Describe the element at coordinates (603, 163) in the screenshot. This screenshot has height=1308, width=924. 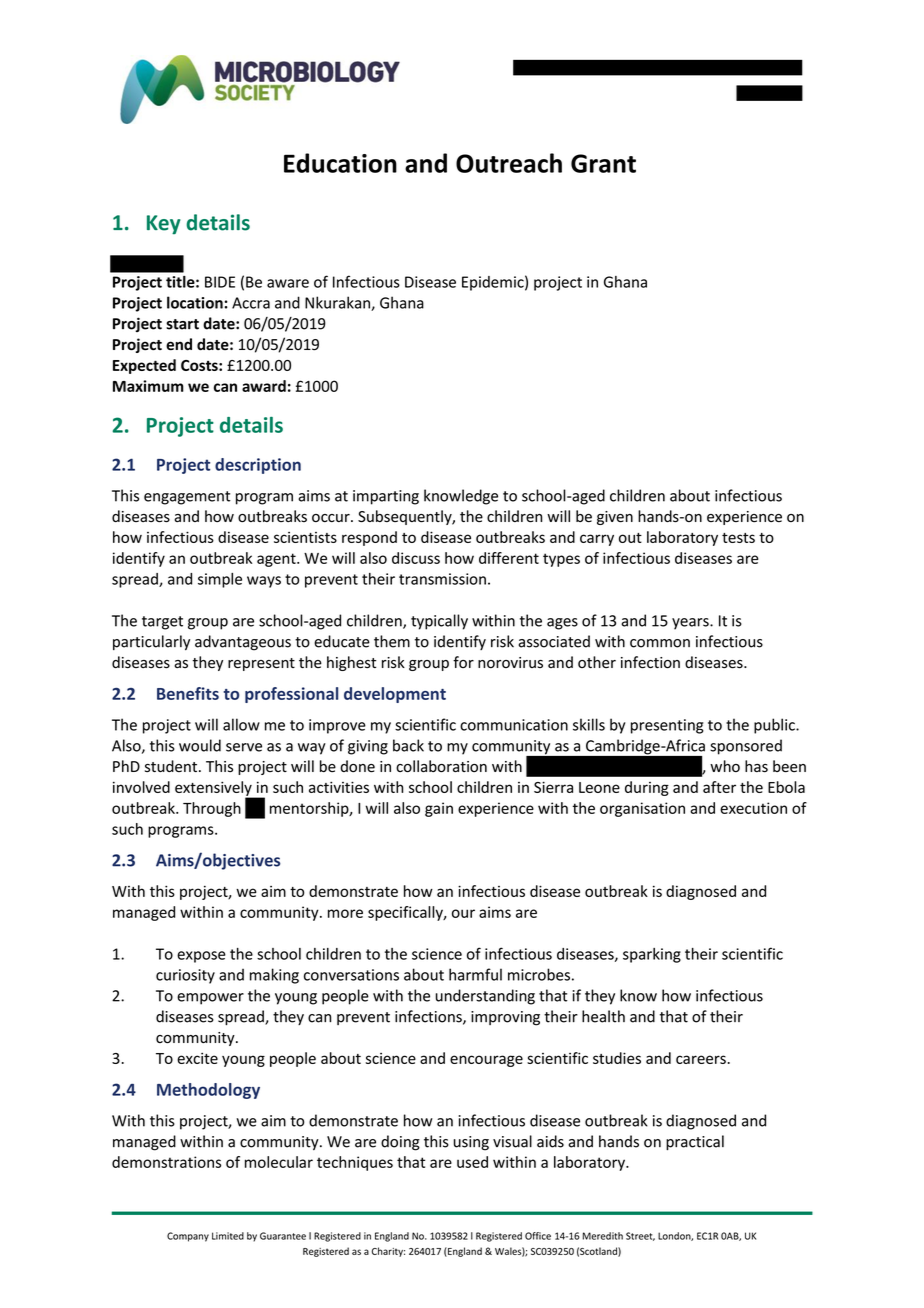
I see `Grant` at that location.
